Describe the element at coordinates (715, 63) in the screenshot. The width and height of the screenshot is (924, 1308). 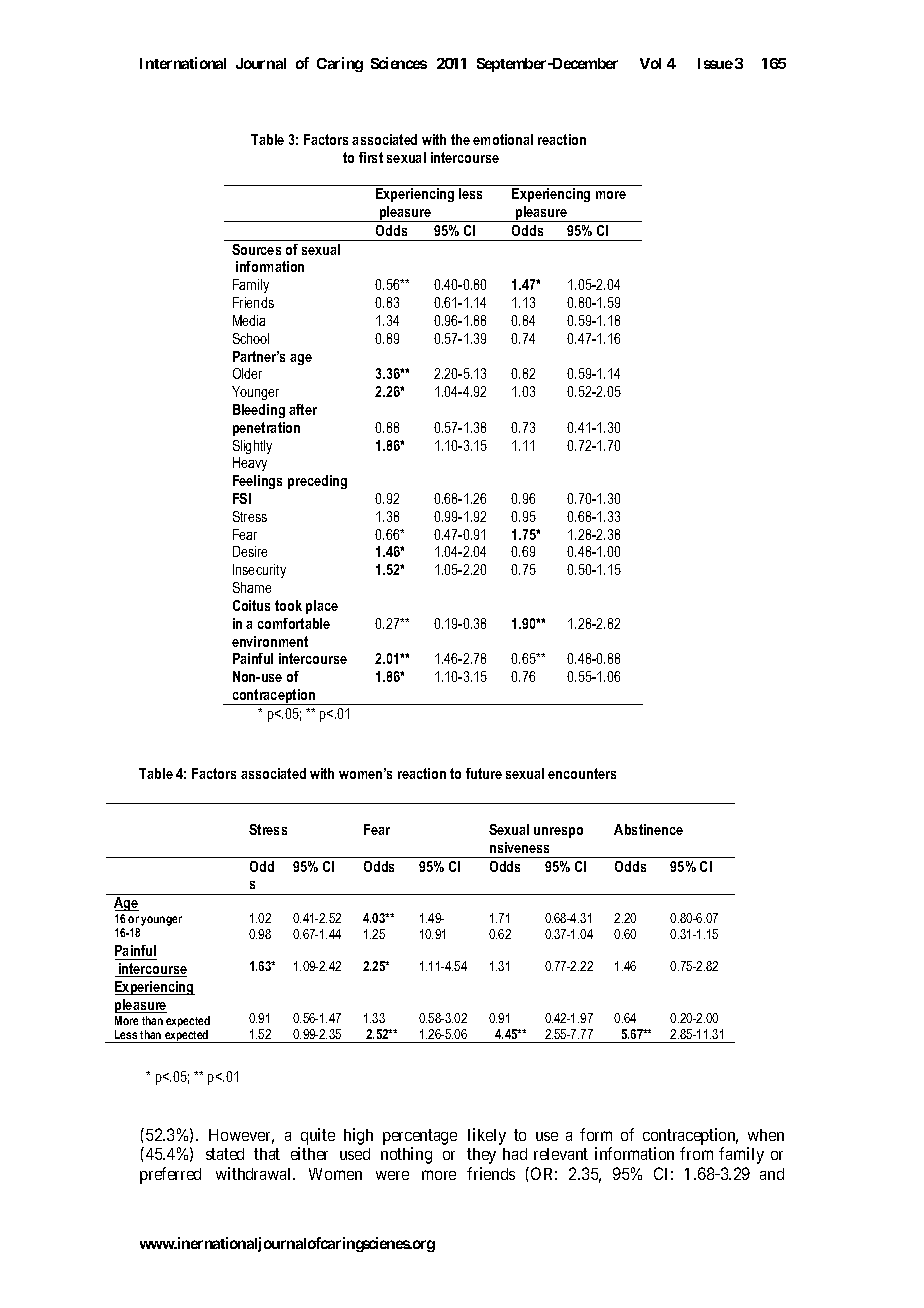
I see `Issue` at that location.
